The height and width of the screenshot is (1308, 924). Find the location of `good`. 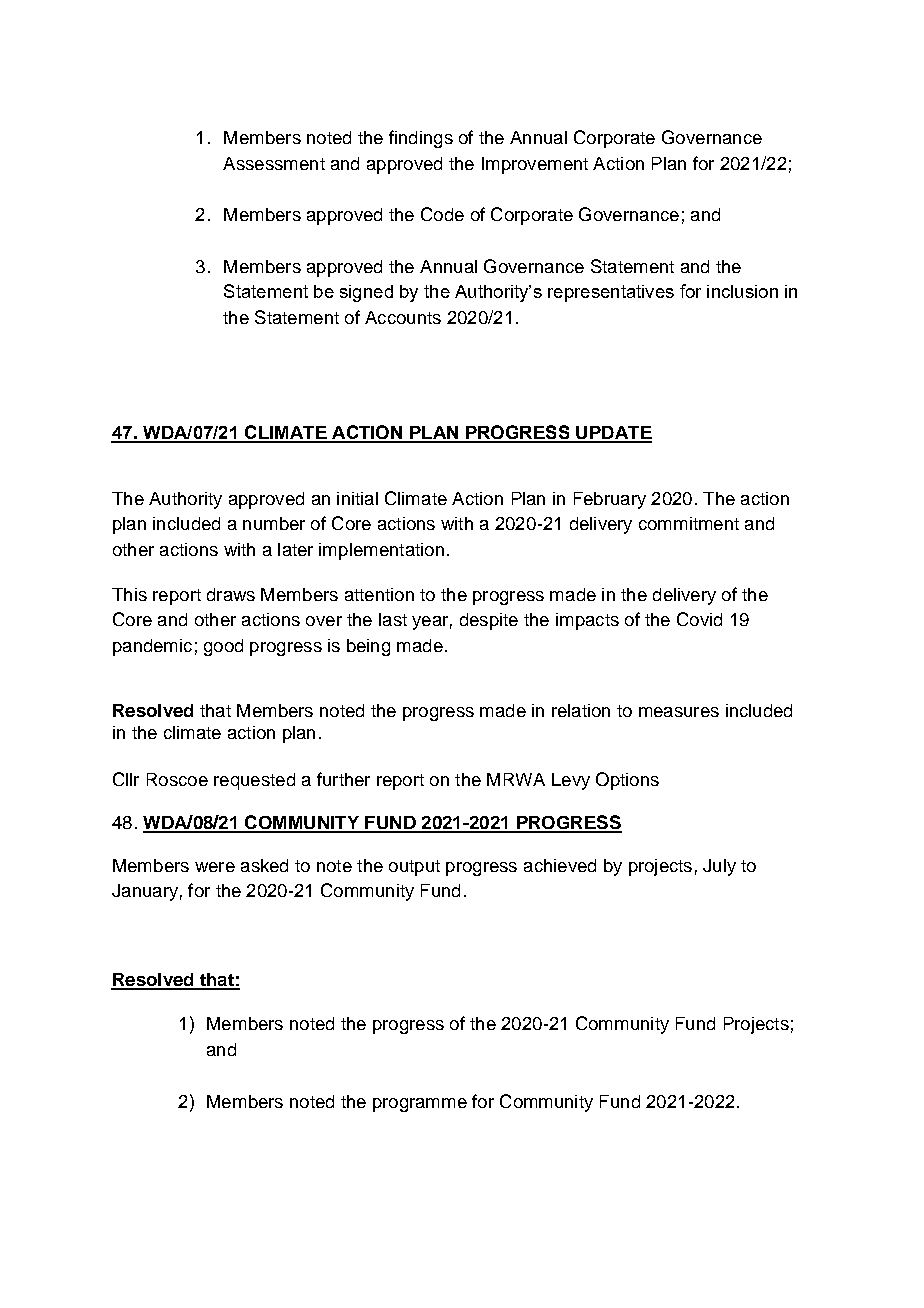

good is located at coordinates (223, 647).
